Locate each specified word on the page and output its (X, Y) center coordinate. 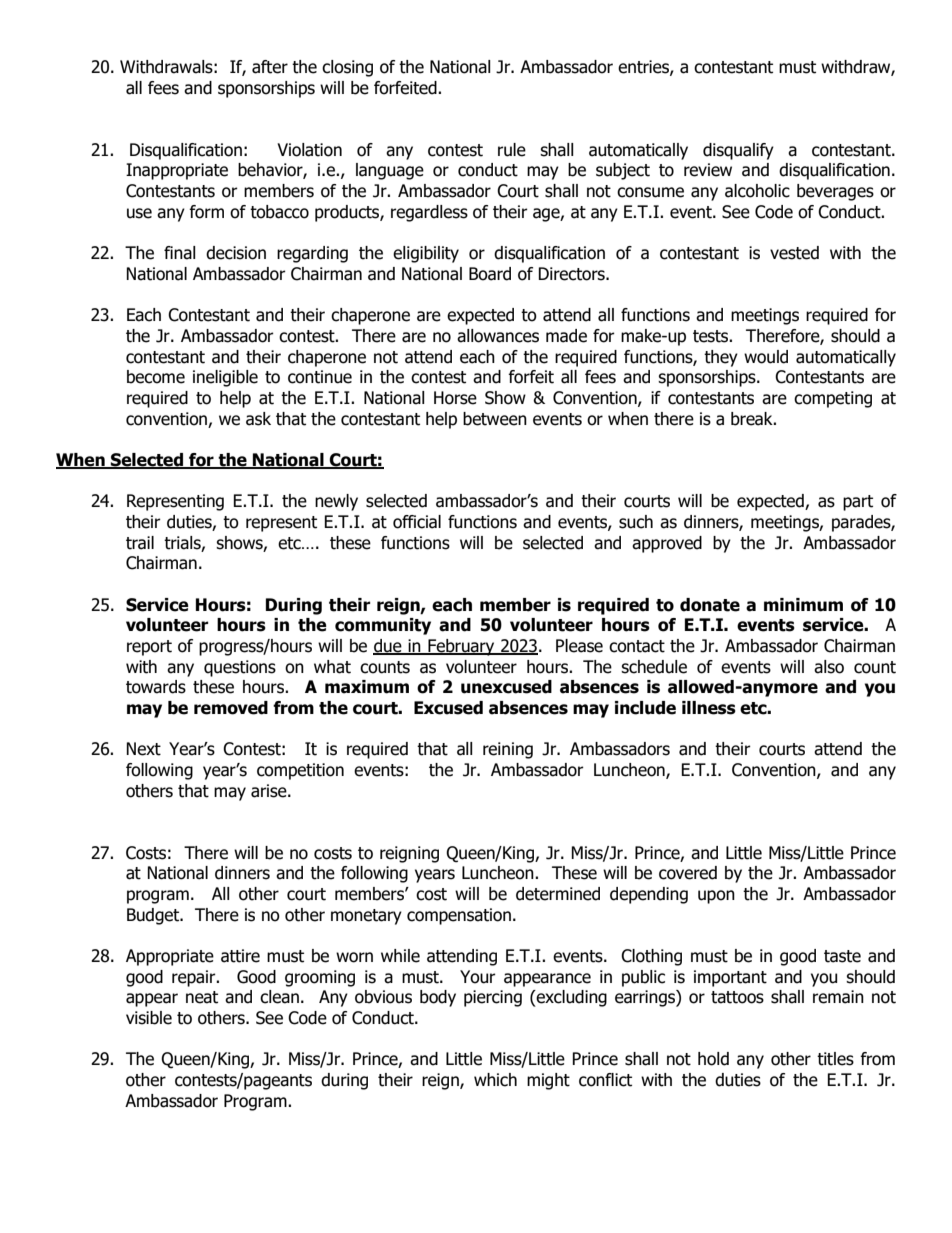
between (495, 419)
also (829, 667)
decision (236, 253)
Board (490, 274)
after (270, 67)
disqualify (738, 151)
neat (202, 997)
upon (716, 897)
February (461, 647)
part (858, 503)
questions (240, 668)
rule (512, 150)
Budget (154, 916)
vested (794, 253)
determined (558, 894)
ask (258, 419)
